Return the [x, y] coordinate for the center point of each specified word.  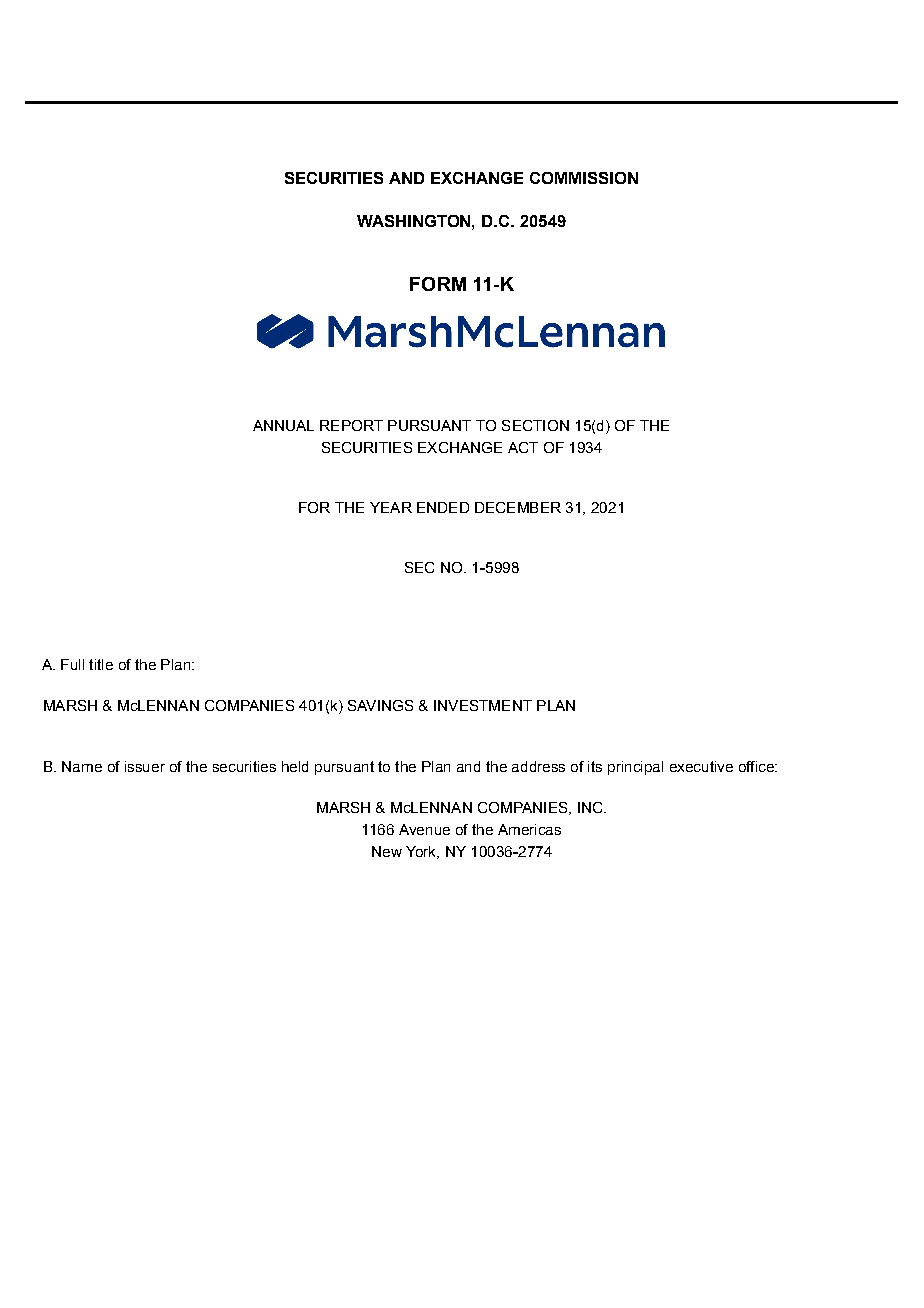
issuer [145, 766]
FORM [438, 284]
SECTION [535, 425]
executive [701, 766]
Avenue [424, 829]
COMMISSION [584, 178]
